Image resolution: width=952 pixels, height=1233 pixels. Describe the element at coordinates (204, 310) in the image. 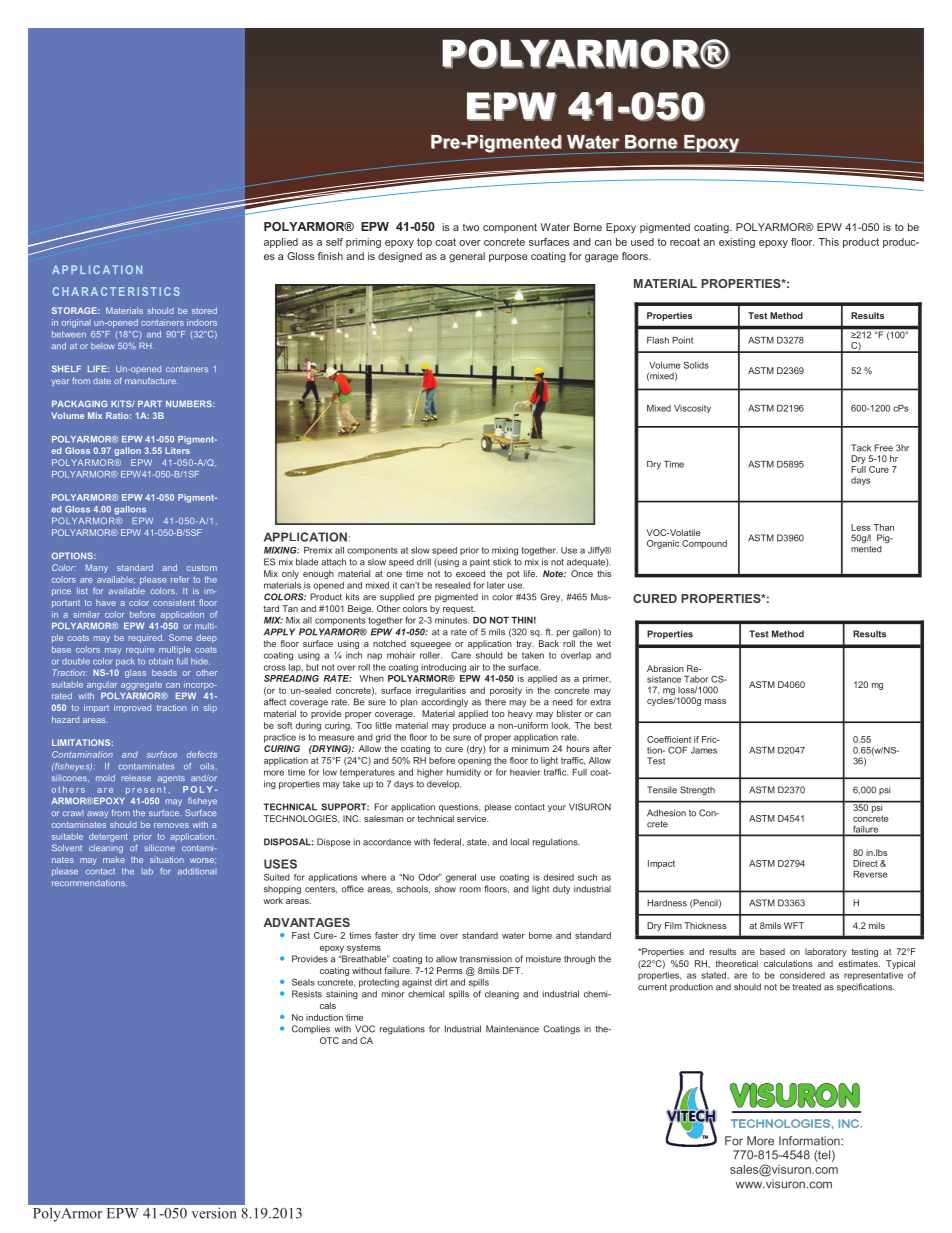

I see `stored` at that location.
